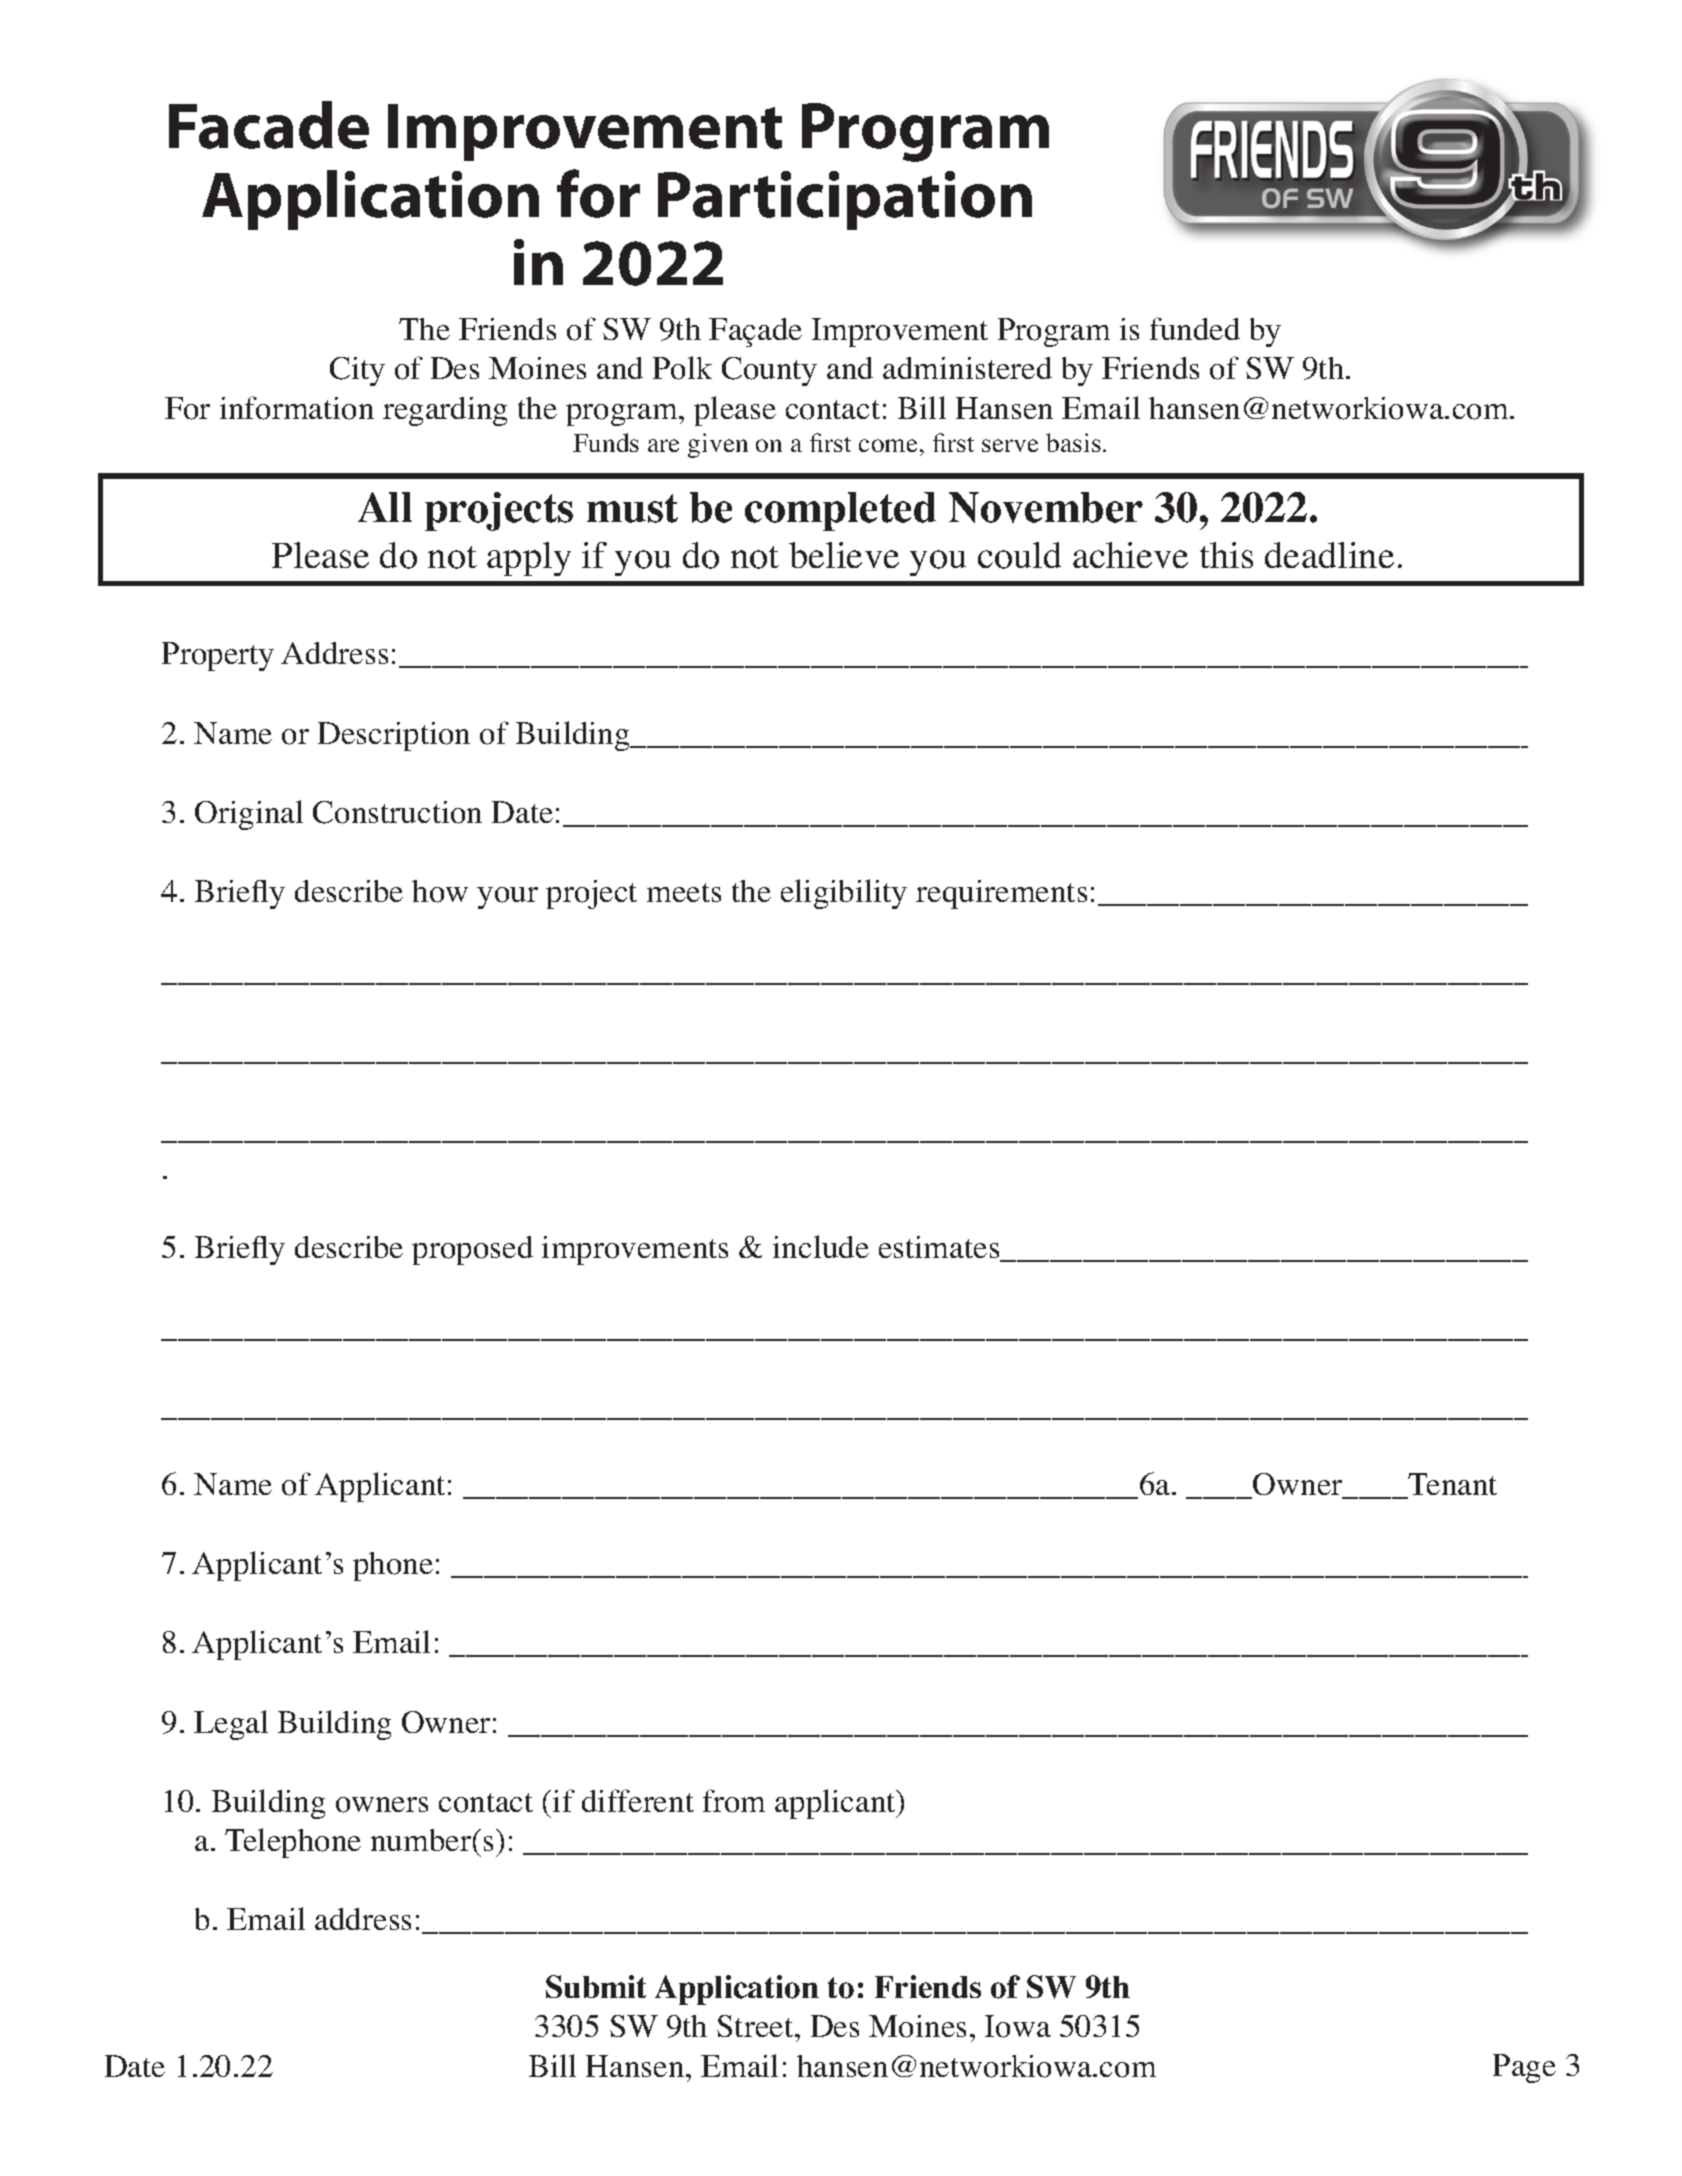  I want to click on include, so click(821, 1246).
